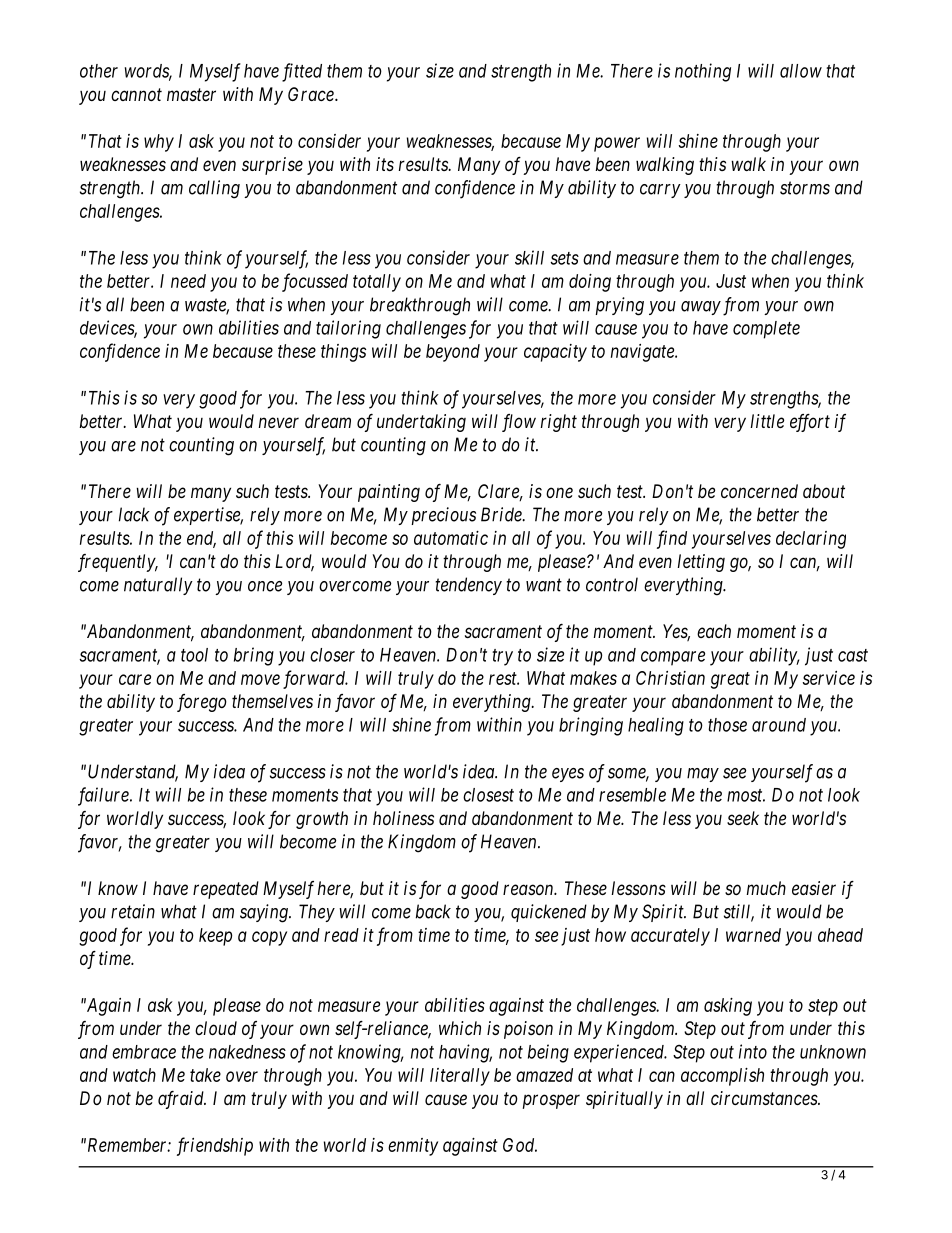  I want to click on need, so click(188, 281).
